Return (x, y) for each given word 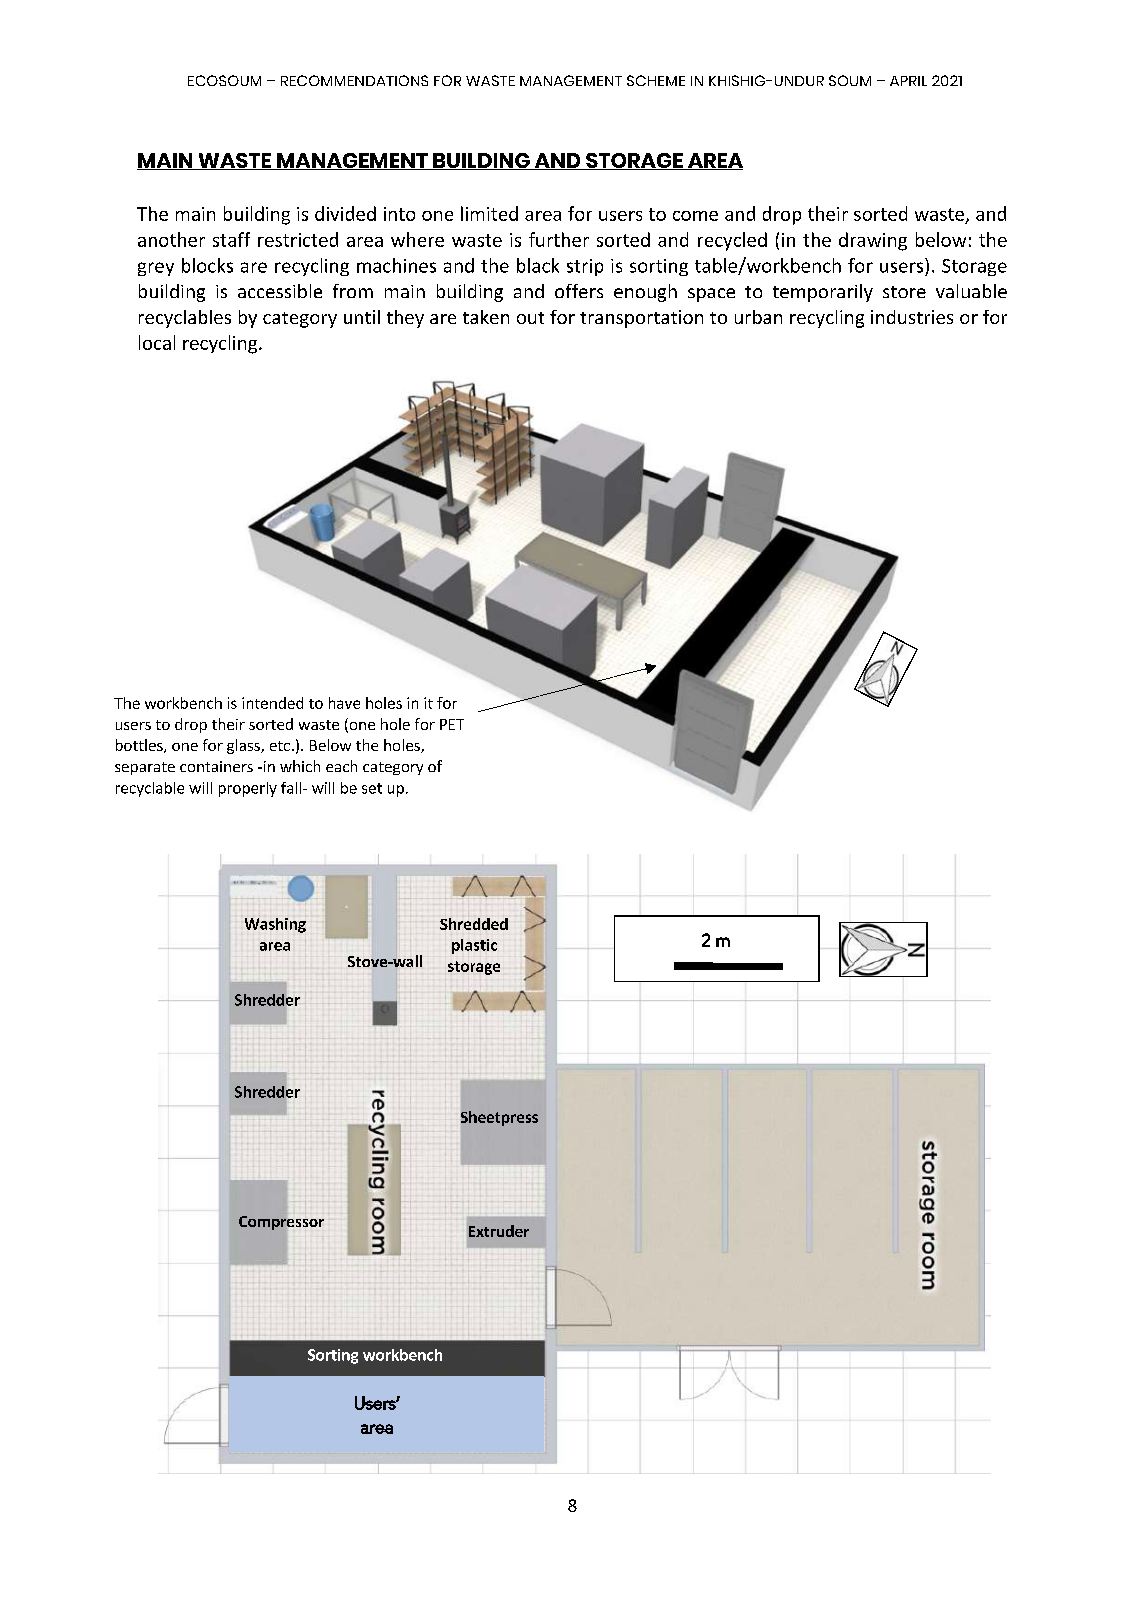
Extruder (499, 1231)
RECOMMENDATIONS (354, 80)
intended (272, 703)
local (157, 342)
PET (452, 724)
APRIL (908, 81)
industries (912, 317)
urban (758, 317)
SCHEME (656, 80)
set (372, 788)
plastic (474, 946)
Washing (275, 925)
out (530, 318)
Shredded (474, 924)
